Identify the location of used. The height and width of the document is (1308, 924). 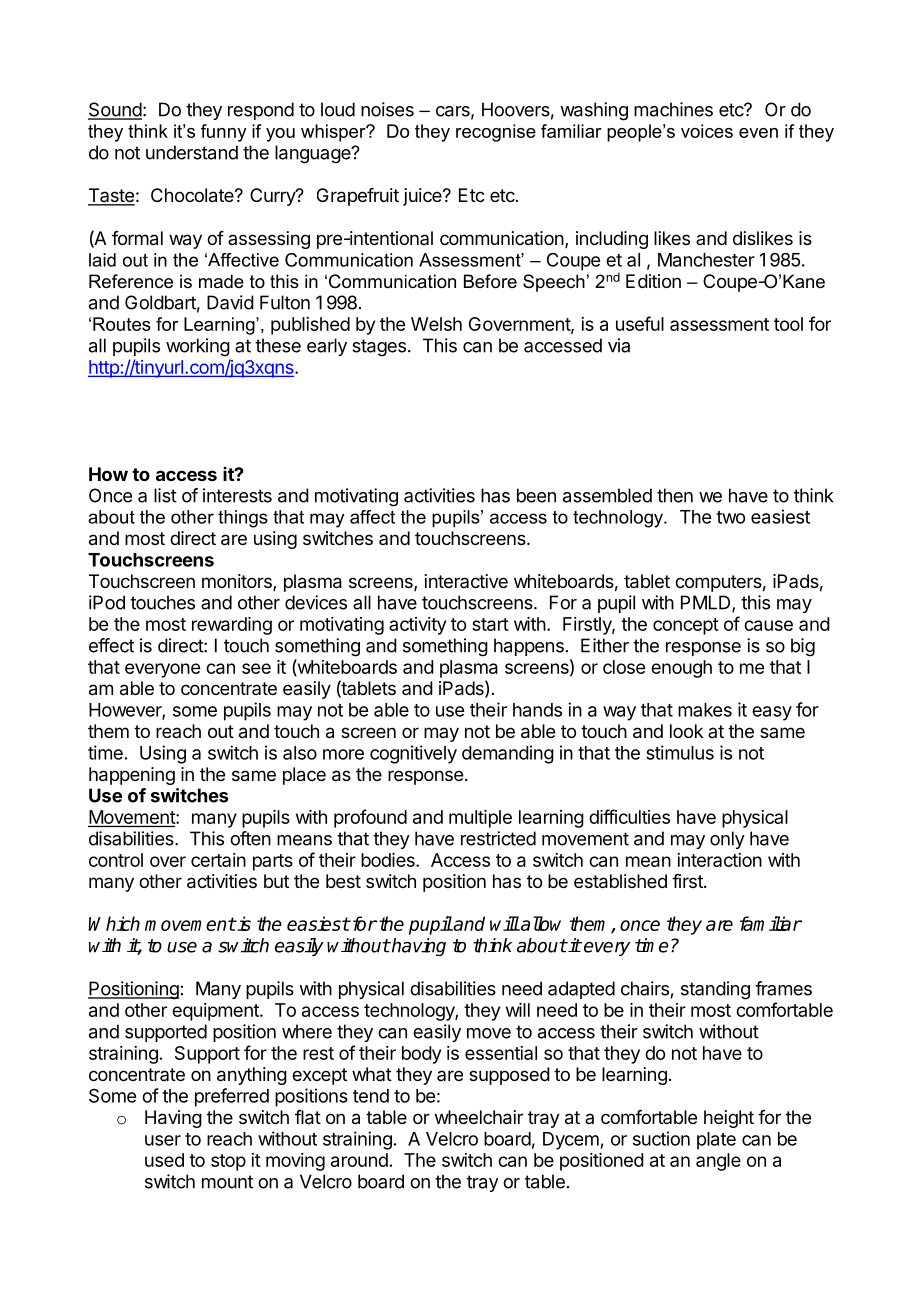
(164, 1160).
